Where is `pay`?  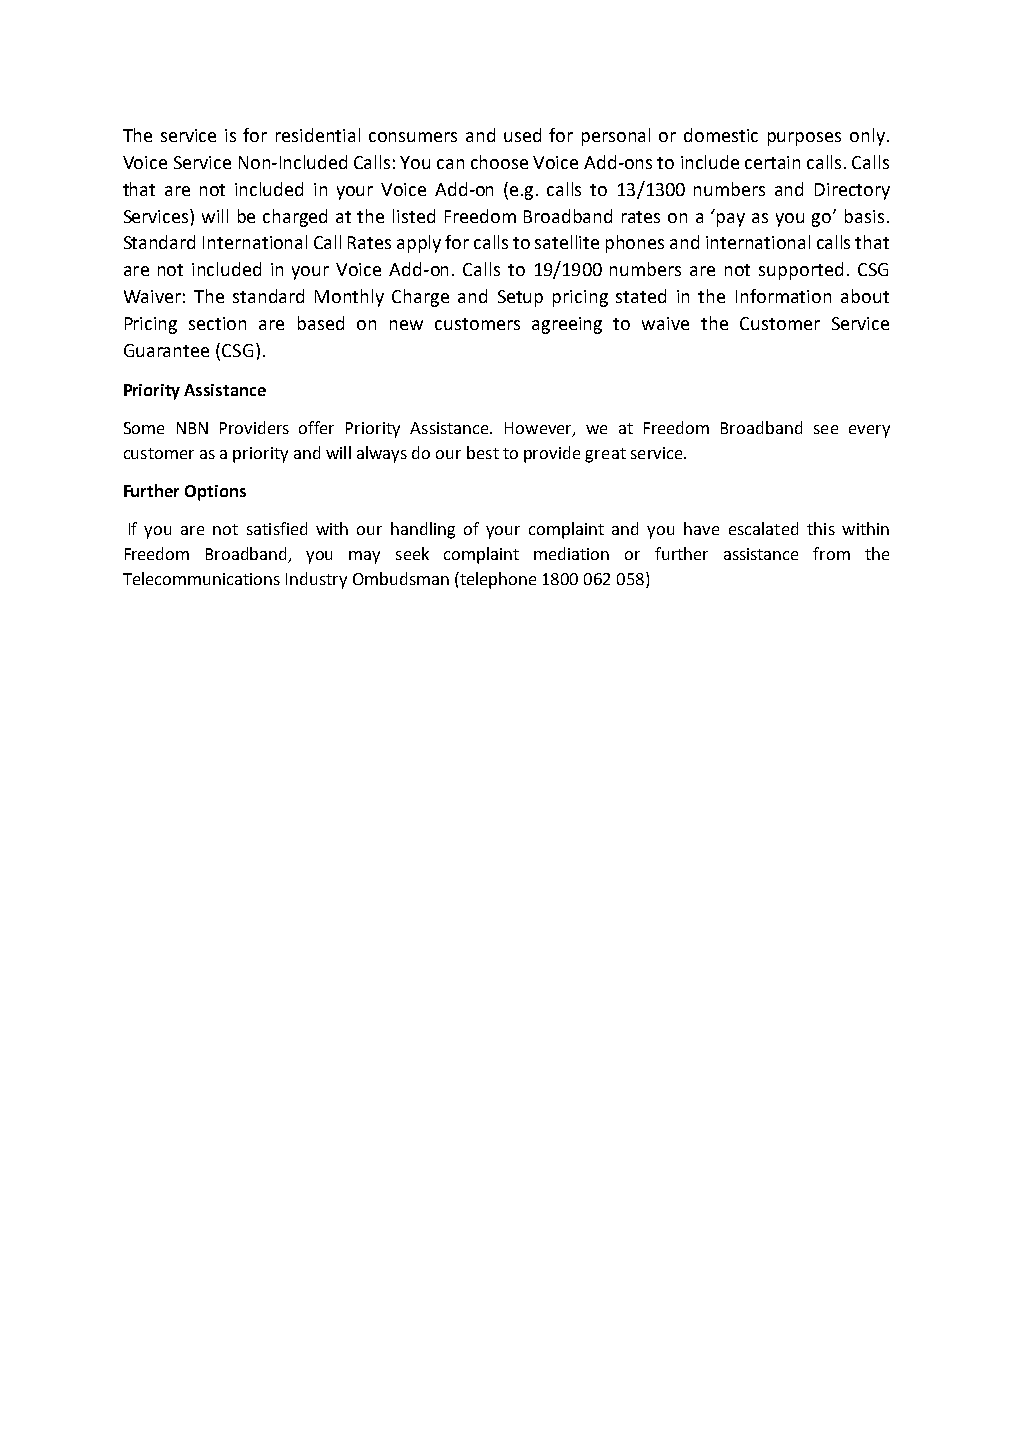 pay is located at coordinates (731, 220).
